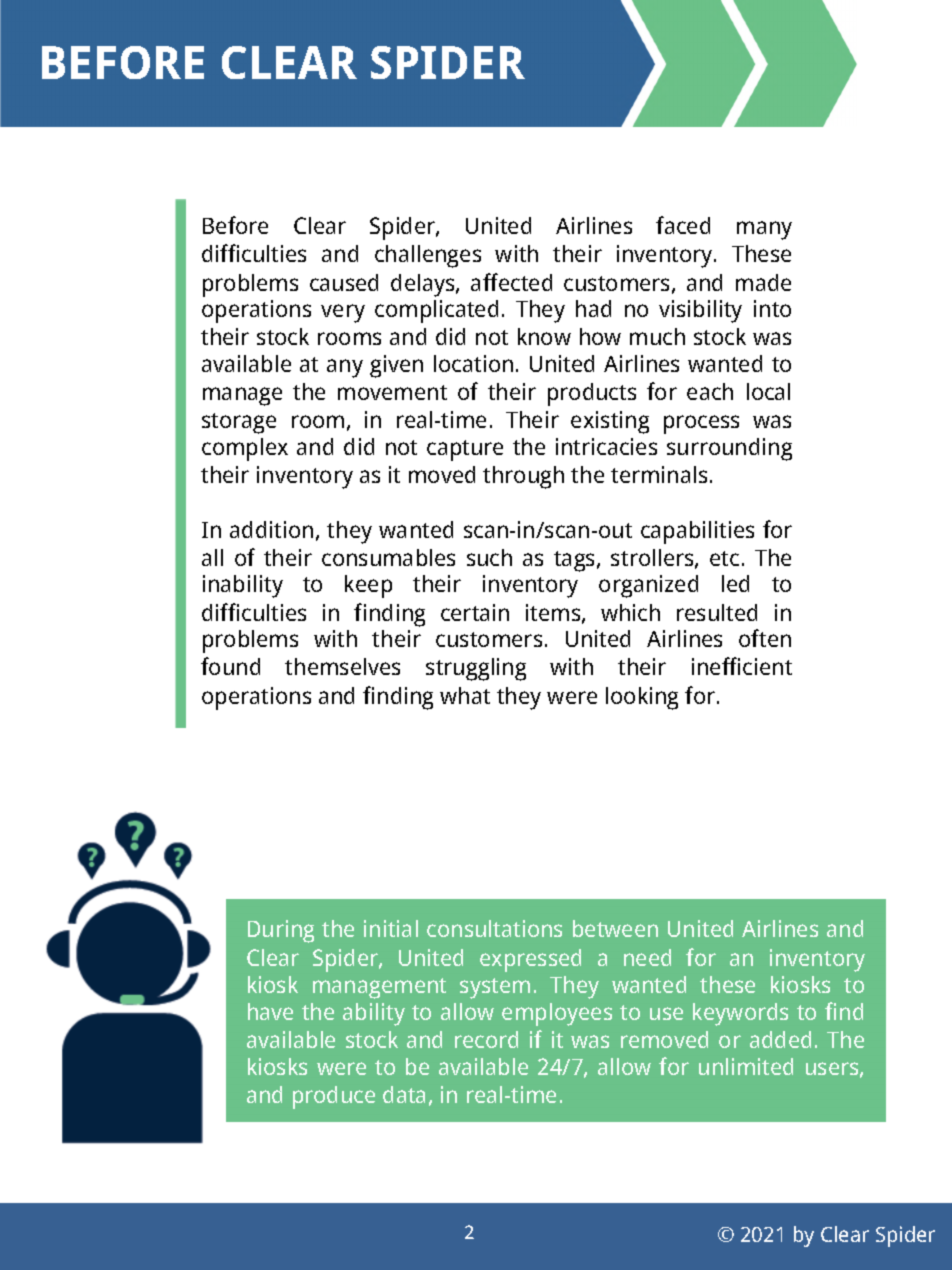 This screenshot has height=1270, width=952. What do you see at coordinates (489, 557) in the screenshot?
I see `such` at bounding box center [489, 557].
